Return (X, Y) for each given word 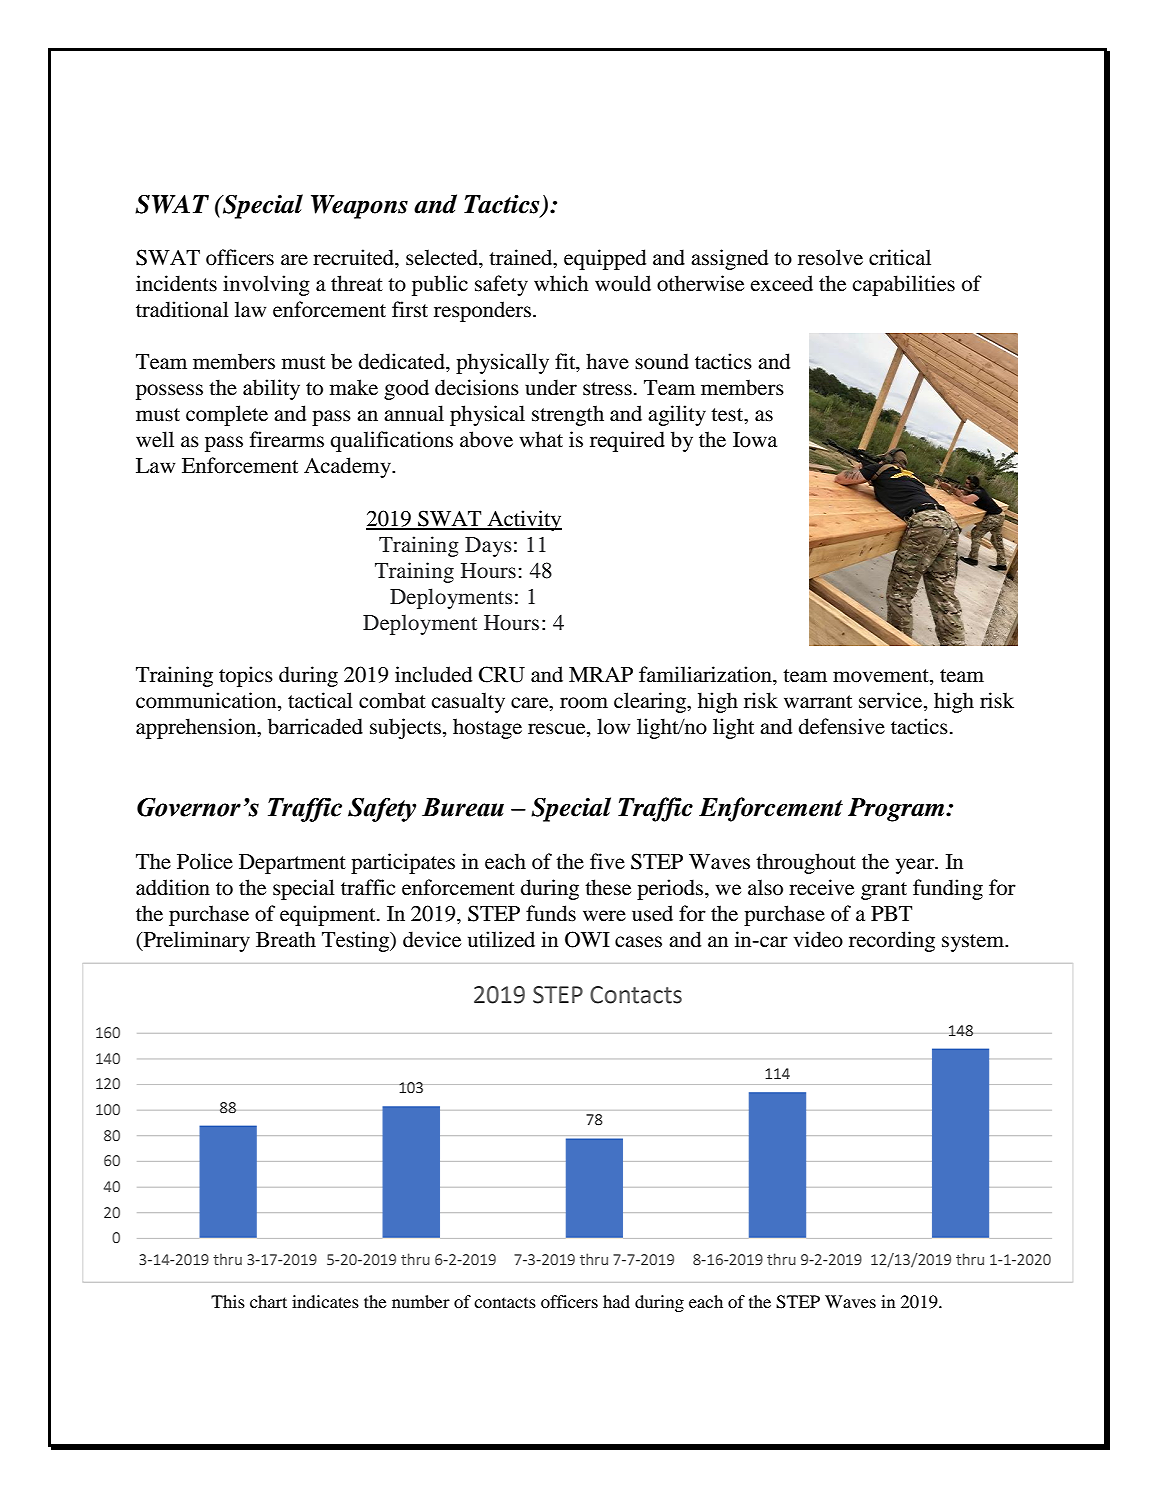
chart (268, 1301)
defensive (842, 726)
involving (266, 285)
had (616, 1301)
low (613, 726)
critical (900, 257)
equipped (605, 259)
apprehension (197, 728)
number (421, 1301)
